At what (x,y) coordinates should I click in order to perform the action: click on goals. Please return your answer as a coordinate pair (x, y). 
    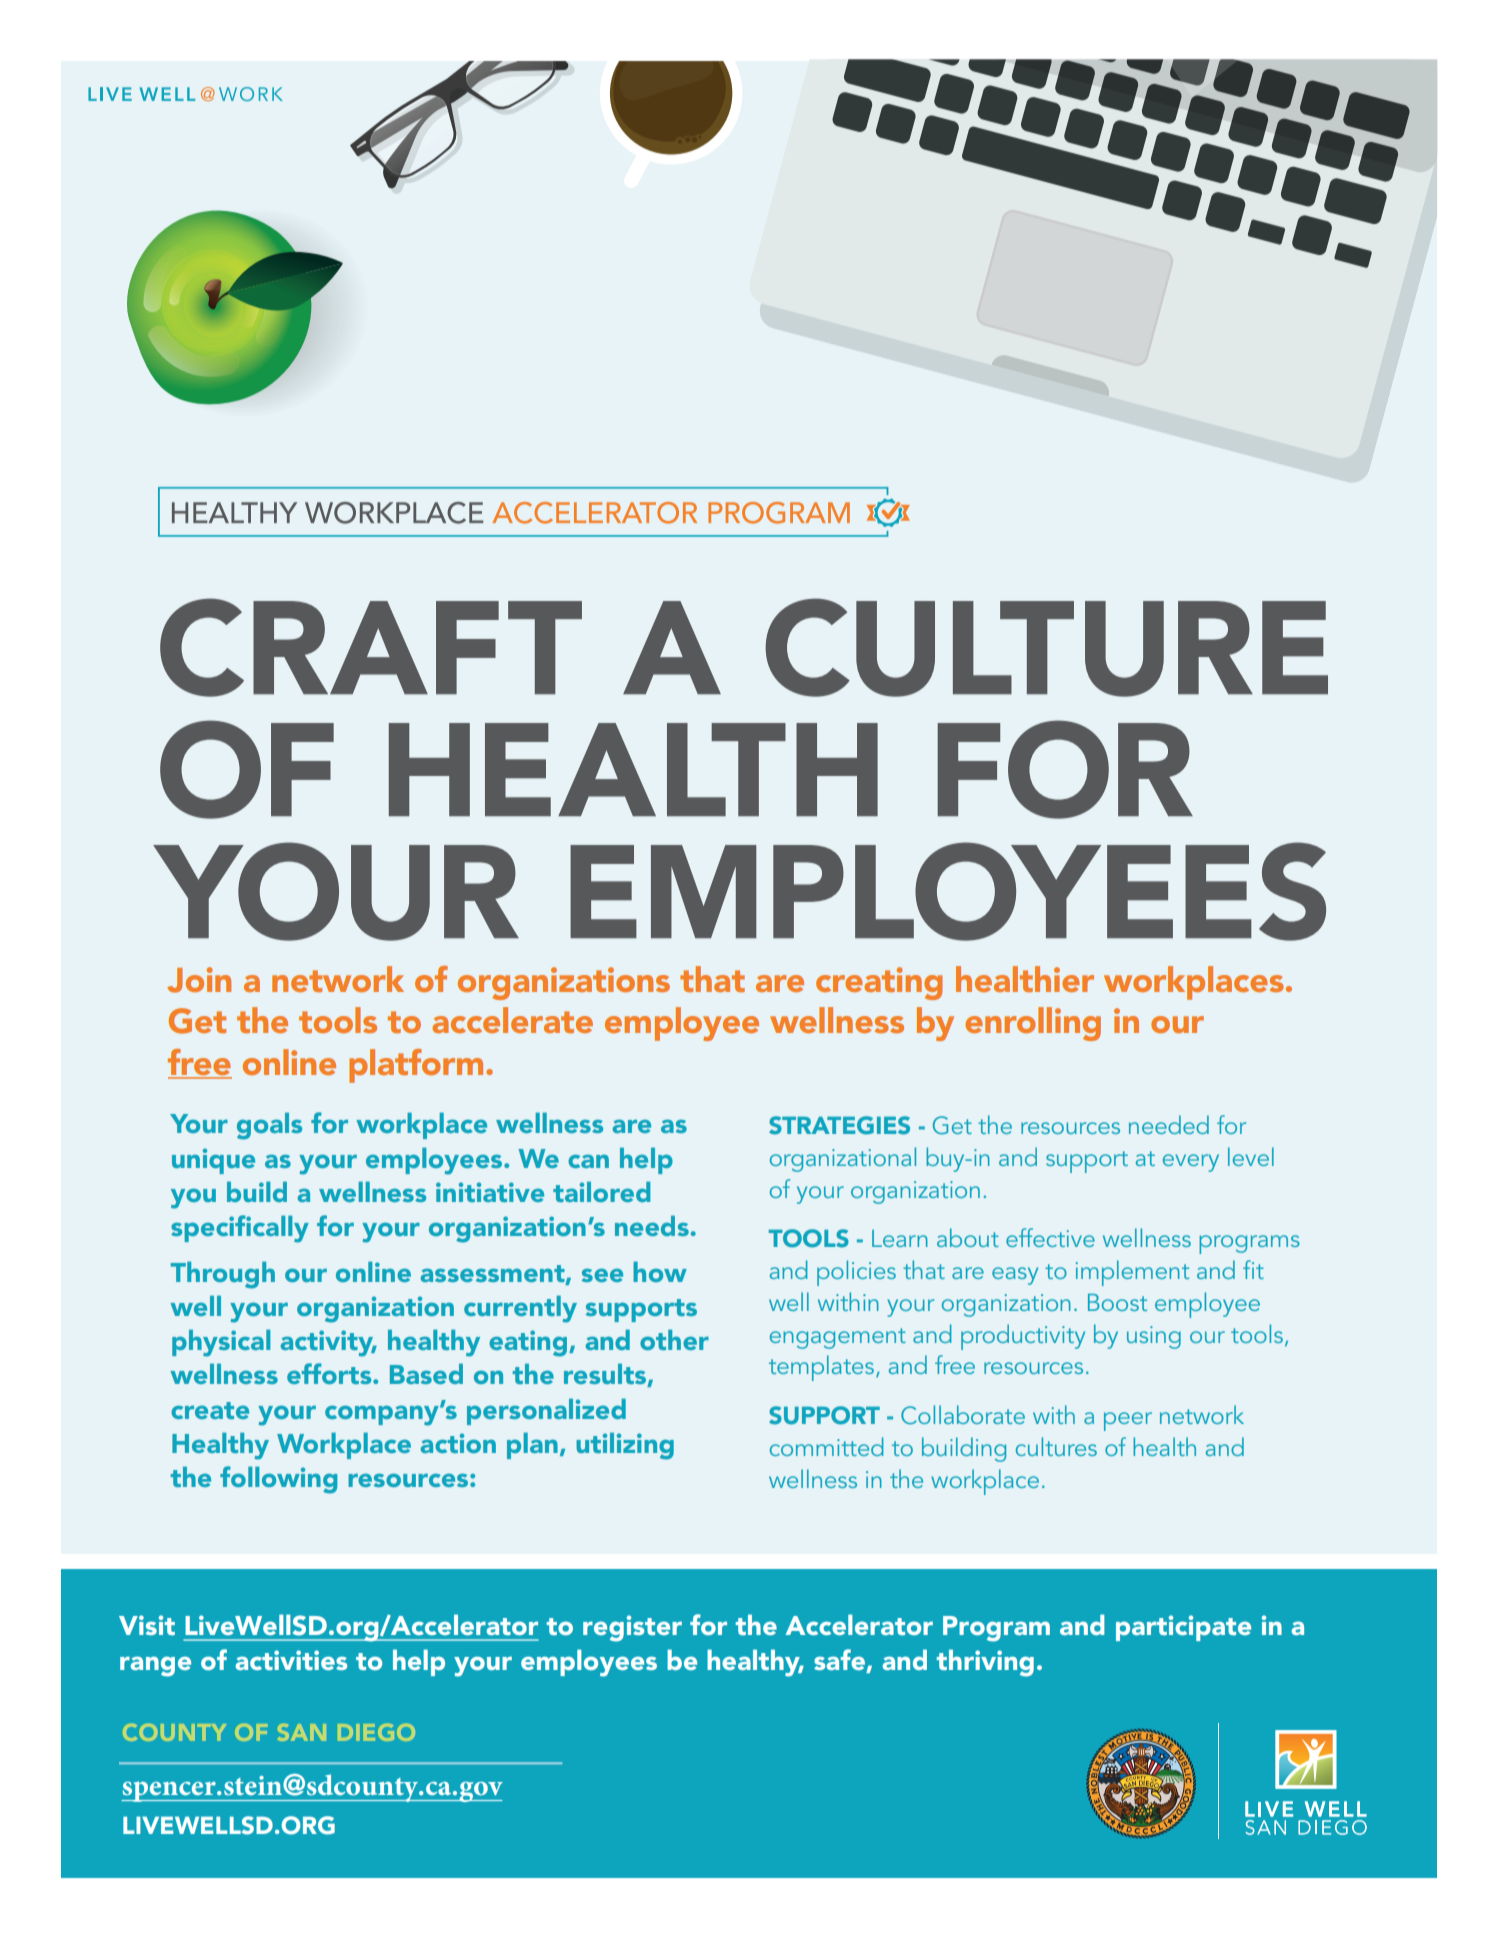
    Looking at the image, I should click on (269, 1126).
